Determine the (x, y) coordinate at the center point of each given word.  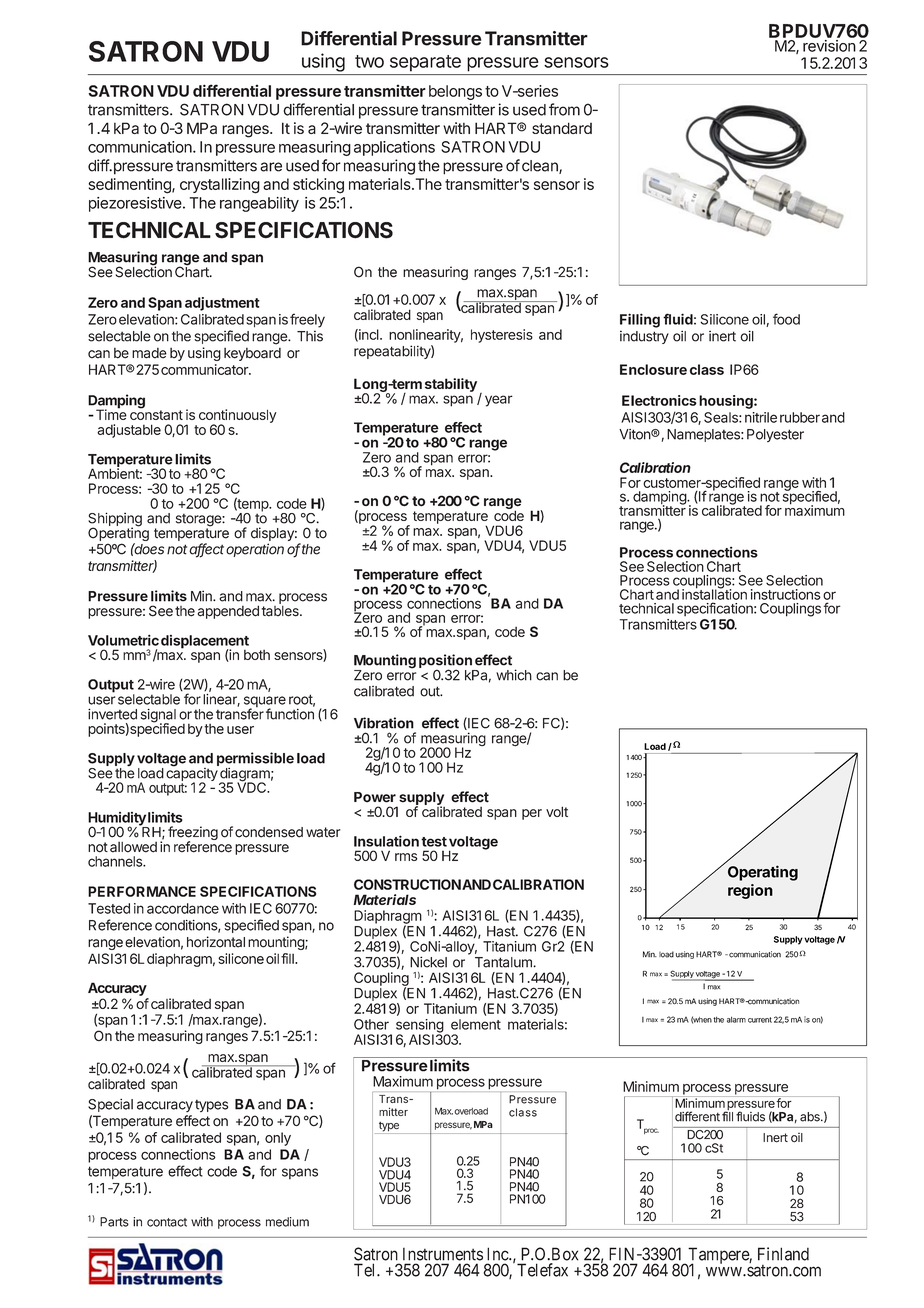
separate (425, 63)
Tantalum (504, 962)
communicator (205, 369)
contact (167, 1222)
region (750, 891)
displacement (205, 643)
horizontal (216, 942)
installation (714, 593)
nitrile (761, 417)
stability (451, 385)
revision (829, 46)
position (446, 662)
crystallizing (220, 186)
